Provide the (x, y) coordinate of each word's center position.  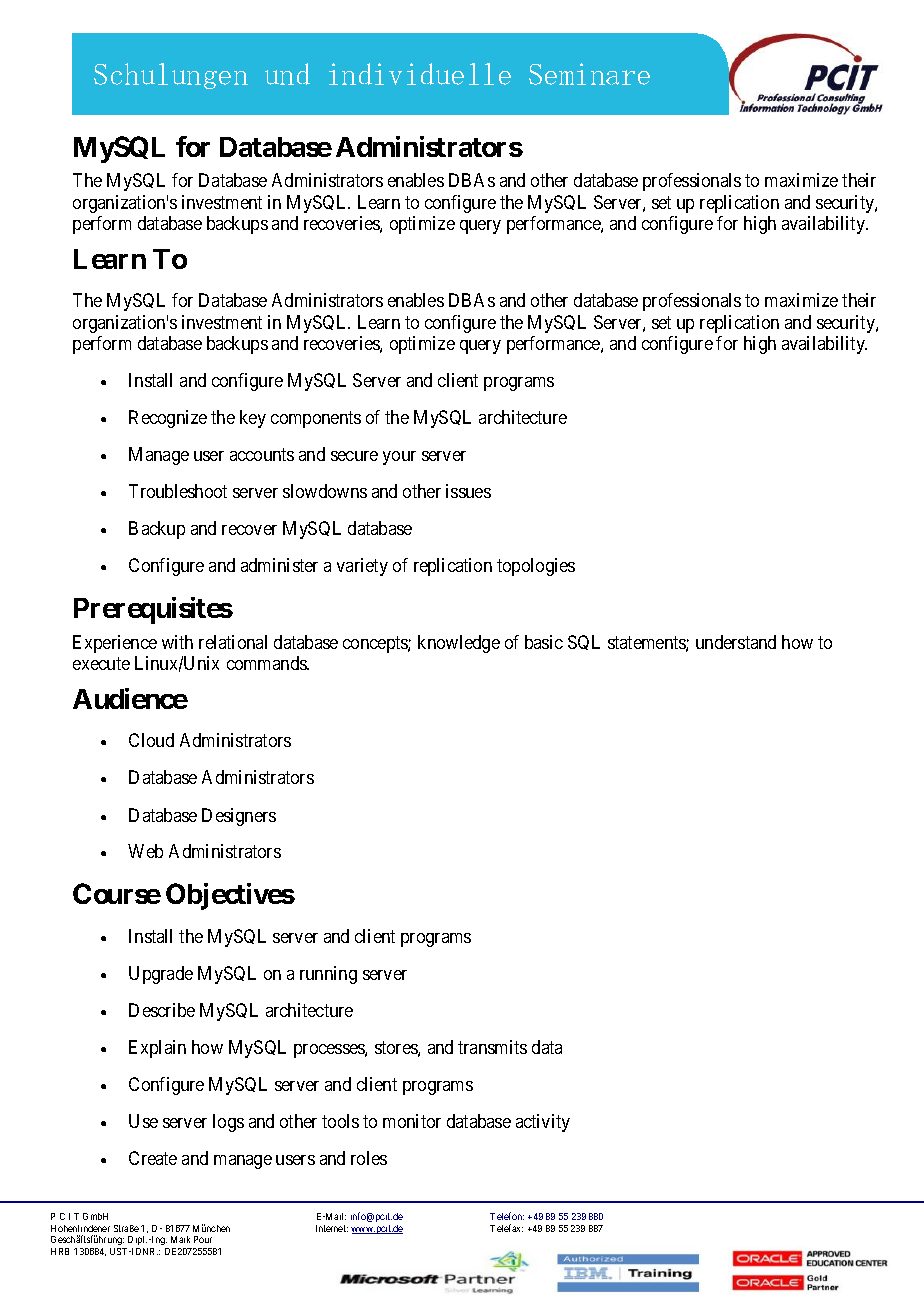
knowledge (459, 644)
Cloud (151, 740)
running (328, 975)
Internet (332, 1228)
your (399, 458)
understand (736, 642)
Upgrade (161, 975)
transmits (492, 1047)
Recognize (168, 419)
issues (468, 491)
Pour (203, 1239)
